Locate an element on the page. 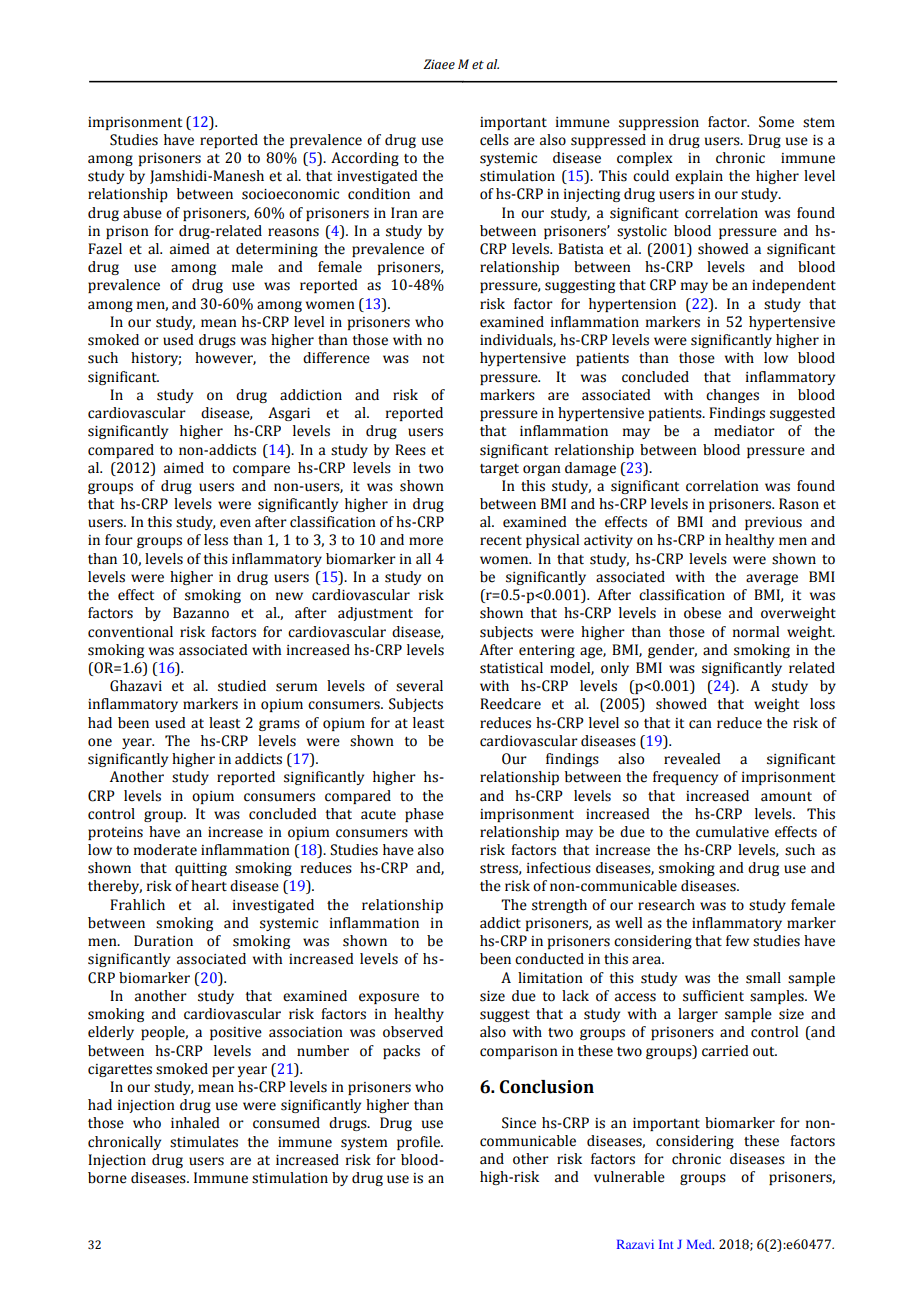  profile is located at coordinates (419, 1143).
